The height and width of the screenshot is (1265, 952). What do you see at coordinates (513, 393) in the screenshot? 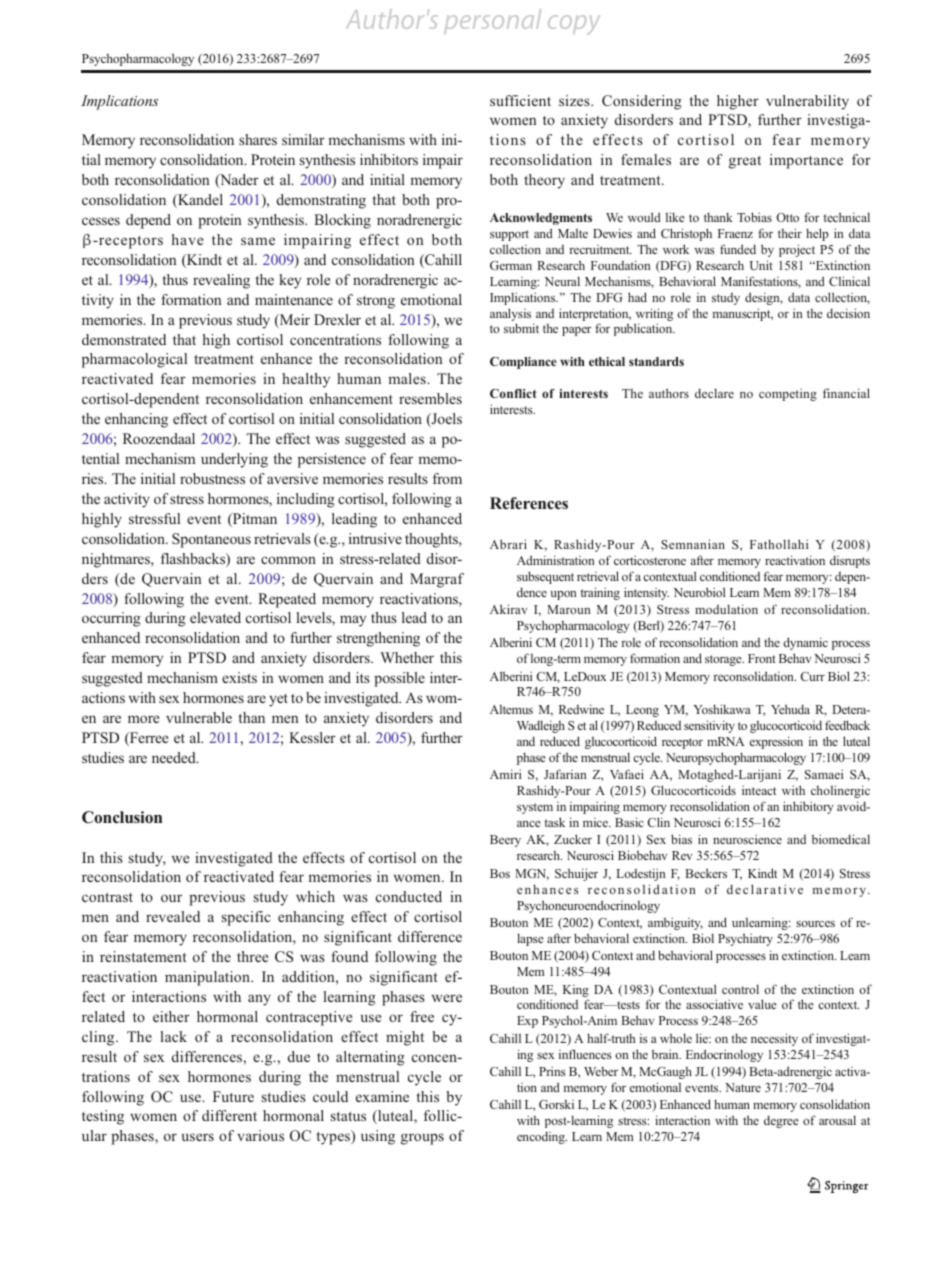
I see `Conflict` at bounding box center [513, 393].
